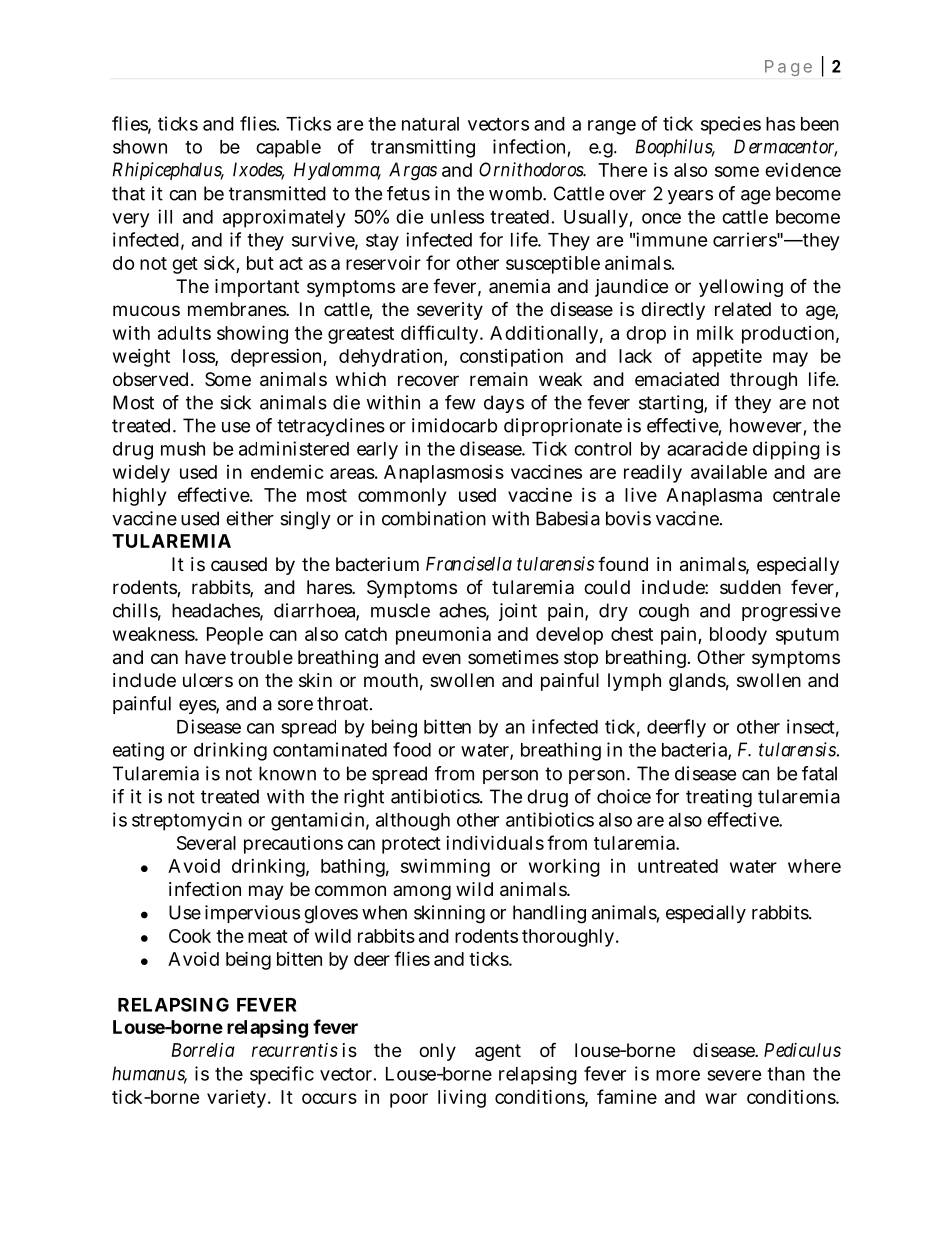  Describe the element at coordinates (729, 472) in the document. I see `available` at that location.
